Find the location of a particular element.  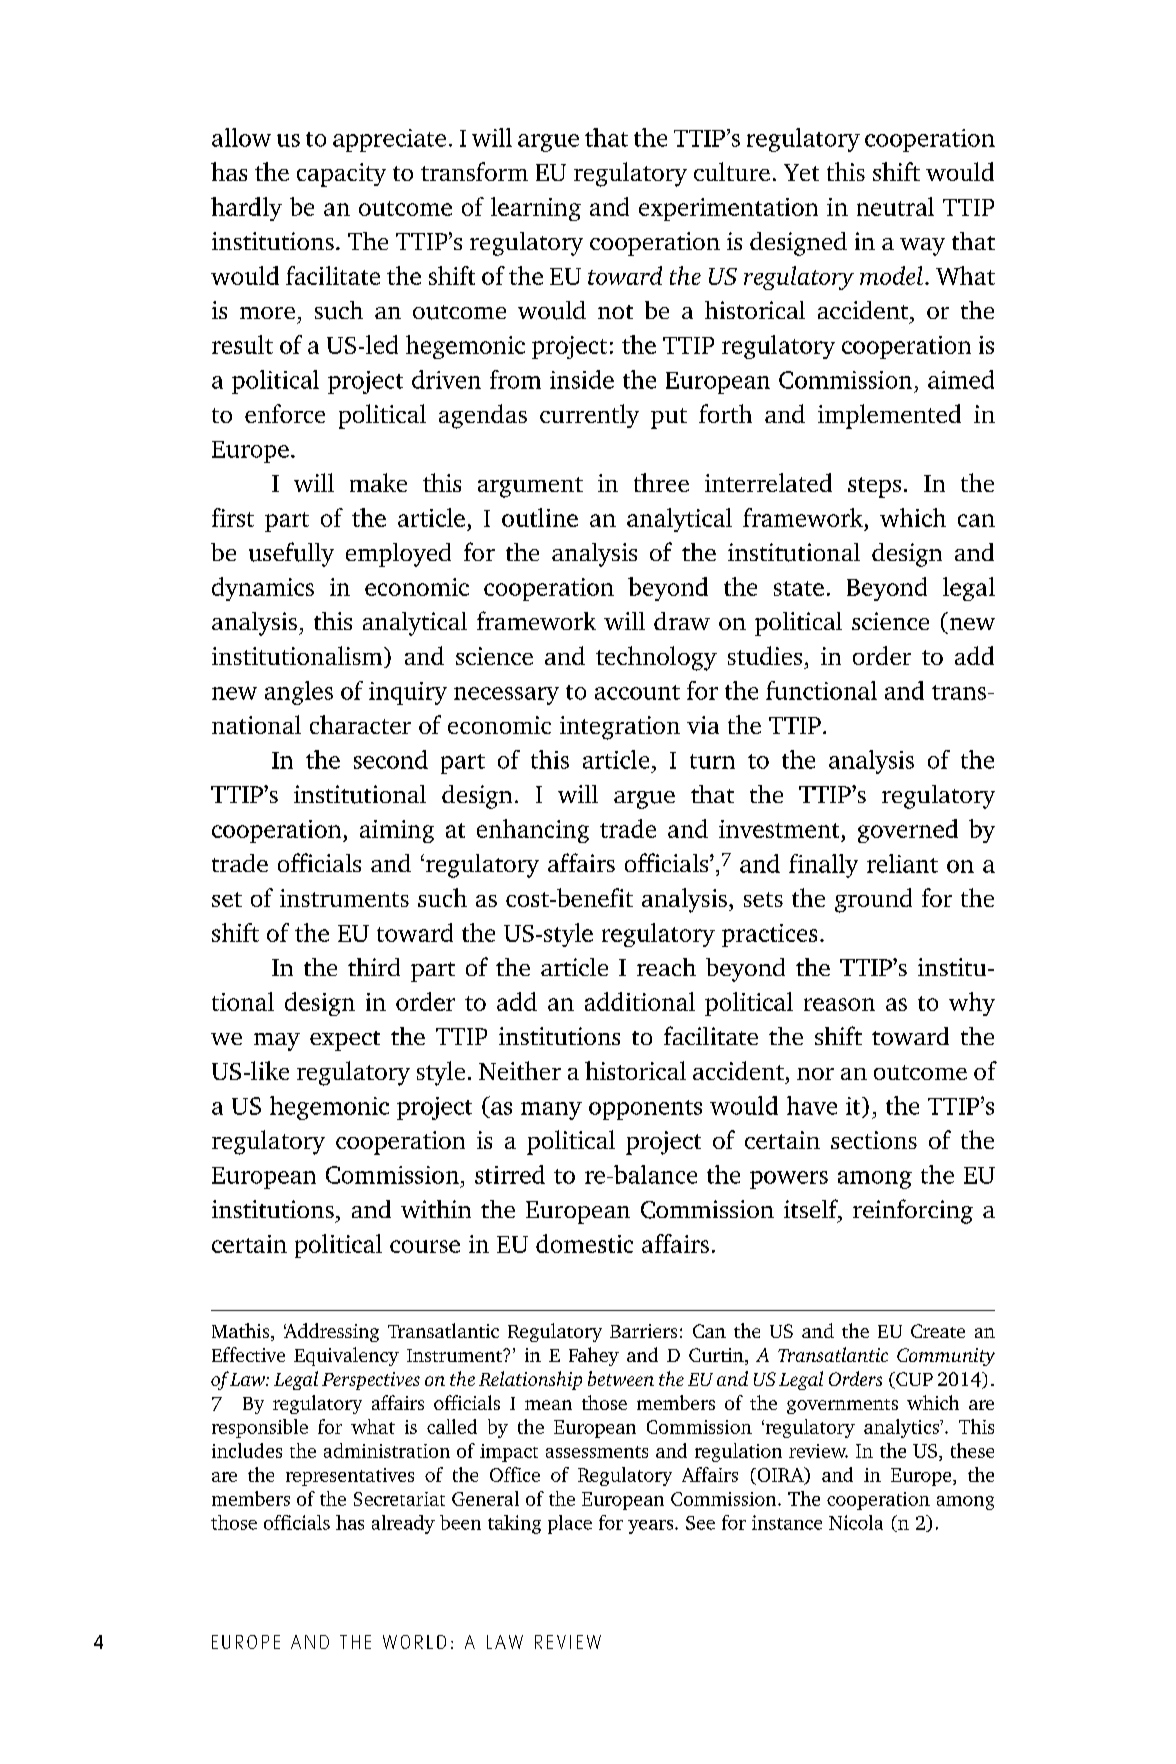

capacity is located at coordinates (341, 175).
